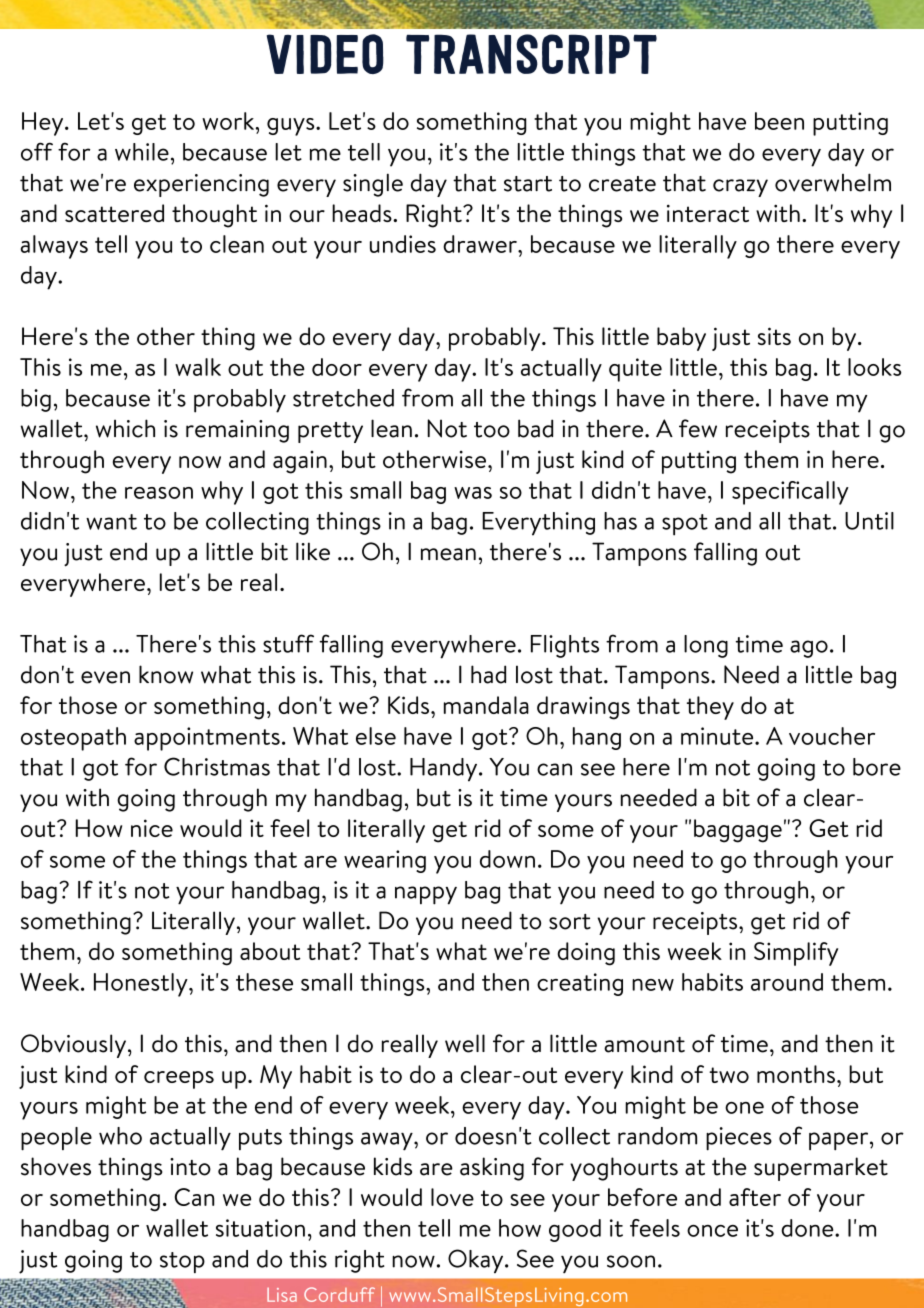 This document has width=924, height=1308. I want to click on done, so click(808, 1228).
